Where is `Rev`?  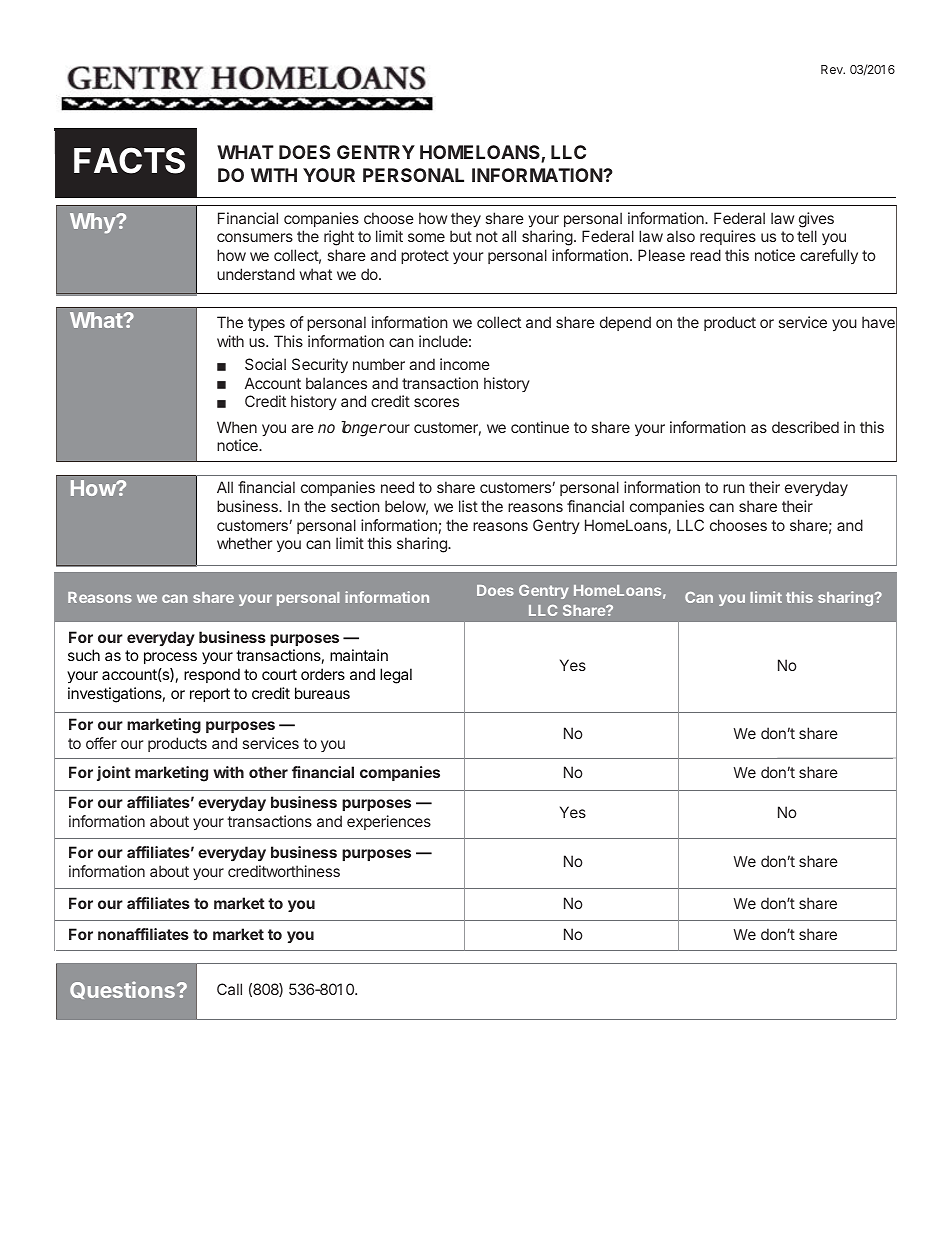 Rev is located at coordinates (833, 69).
